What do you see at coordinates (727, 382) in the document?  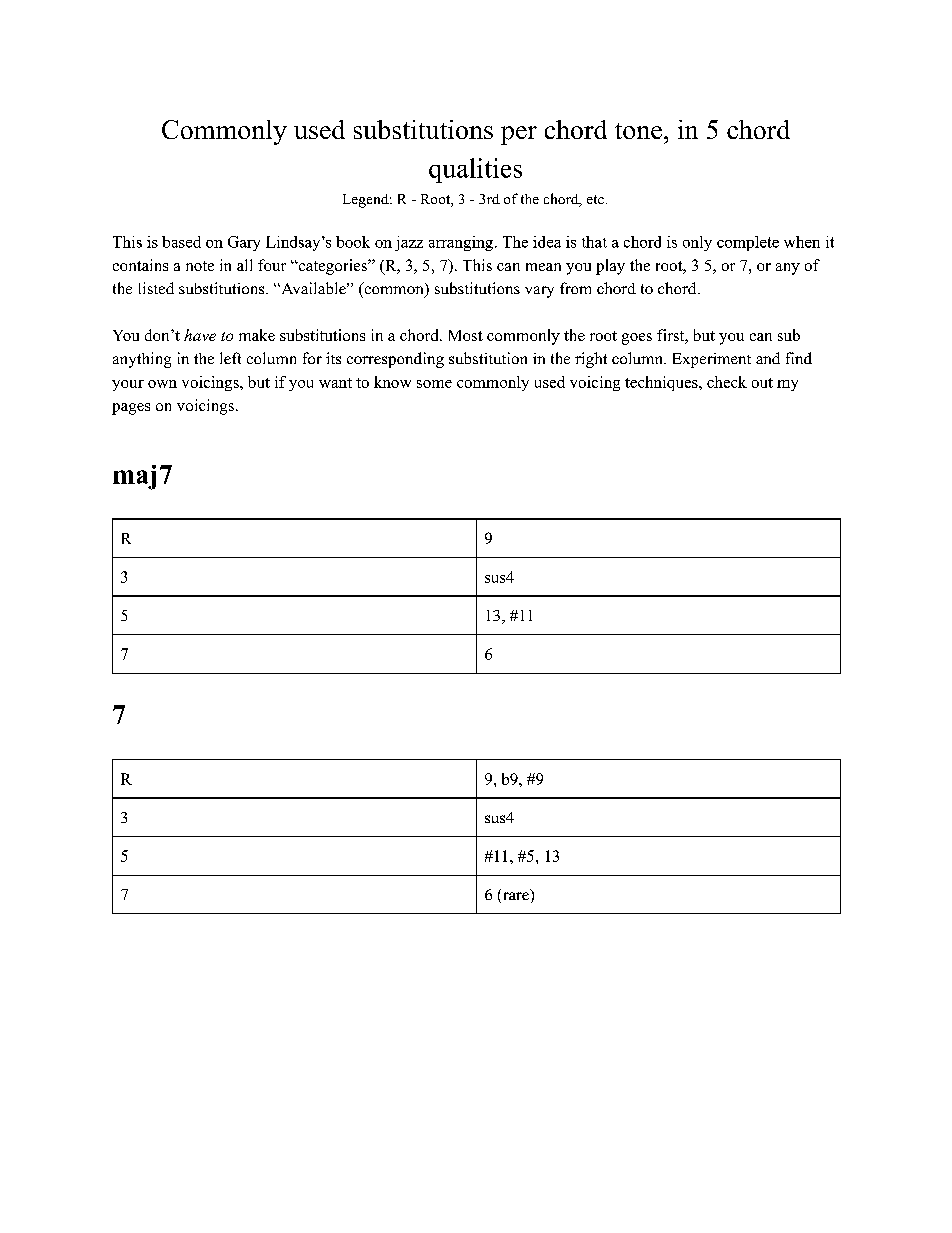 I see `check` at bounding box center [727, 382].
